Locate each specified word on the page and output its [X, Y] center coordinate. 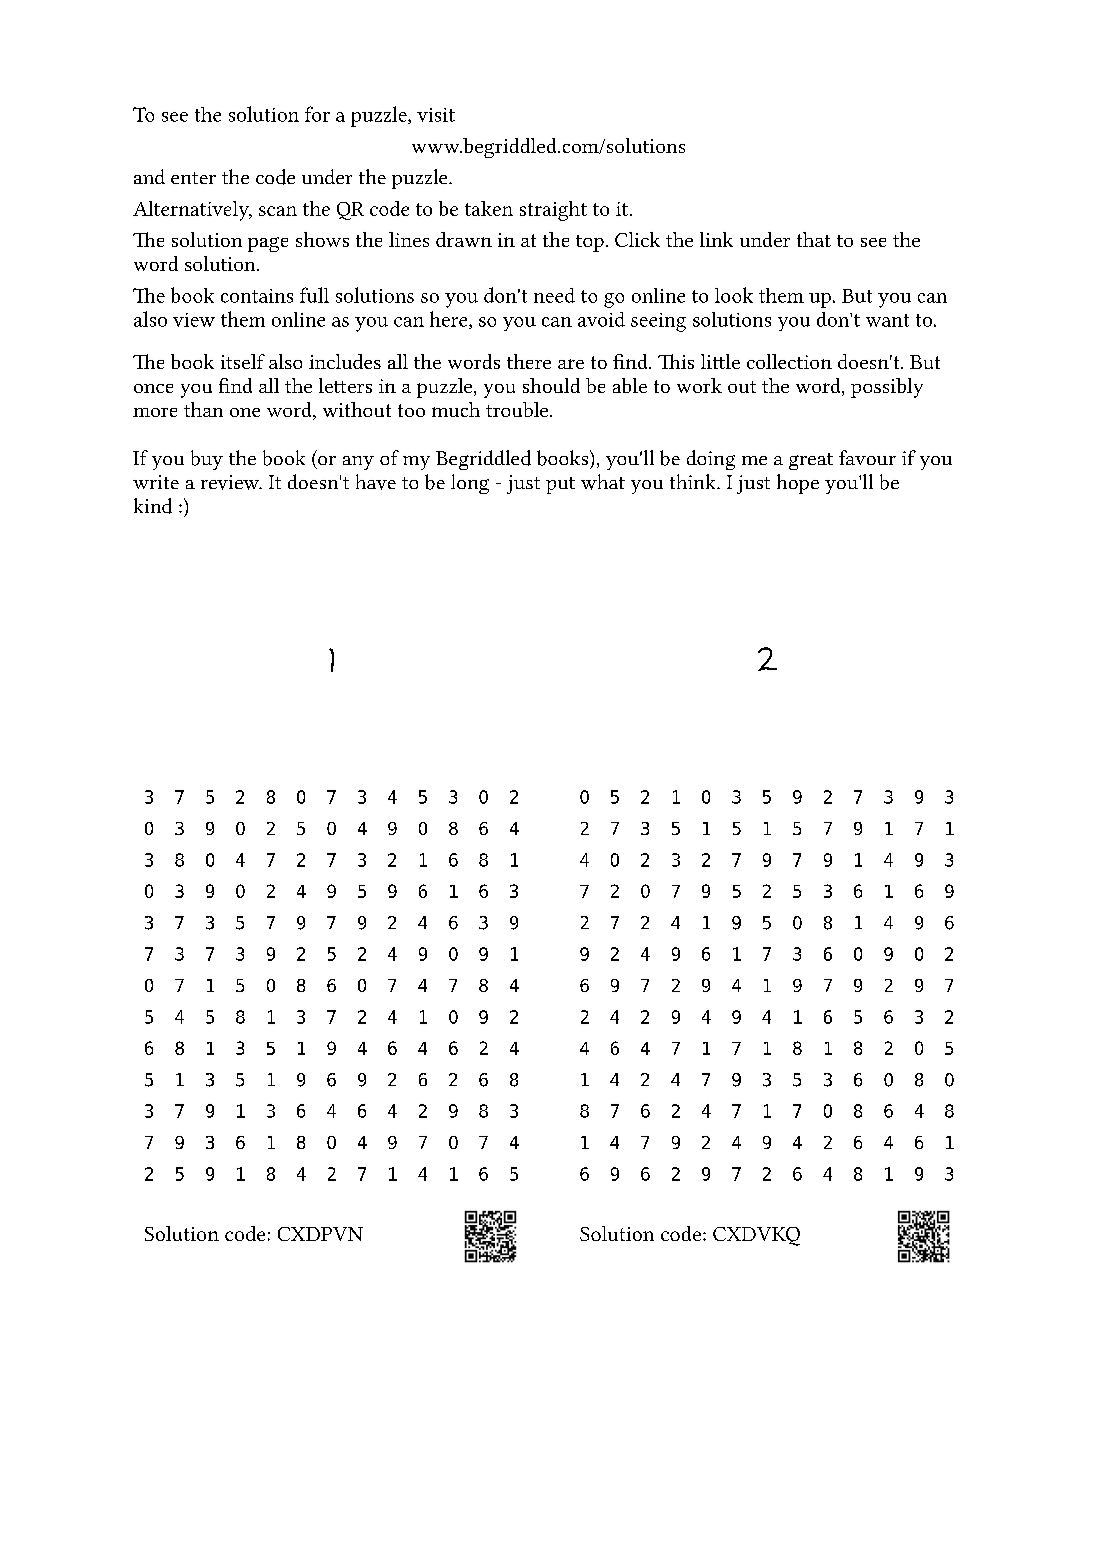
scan [278, 211]
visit [436, 115]
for [317, 114]
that [814, 239]
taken [489, 208]
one [245, 412]
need [554, 295]
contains [257, 296]
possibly [887, 388]
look [734, 295]
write [156, 482]
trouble [518, 409]
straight [553, 211]
